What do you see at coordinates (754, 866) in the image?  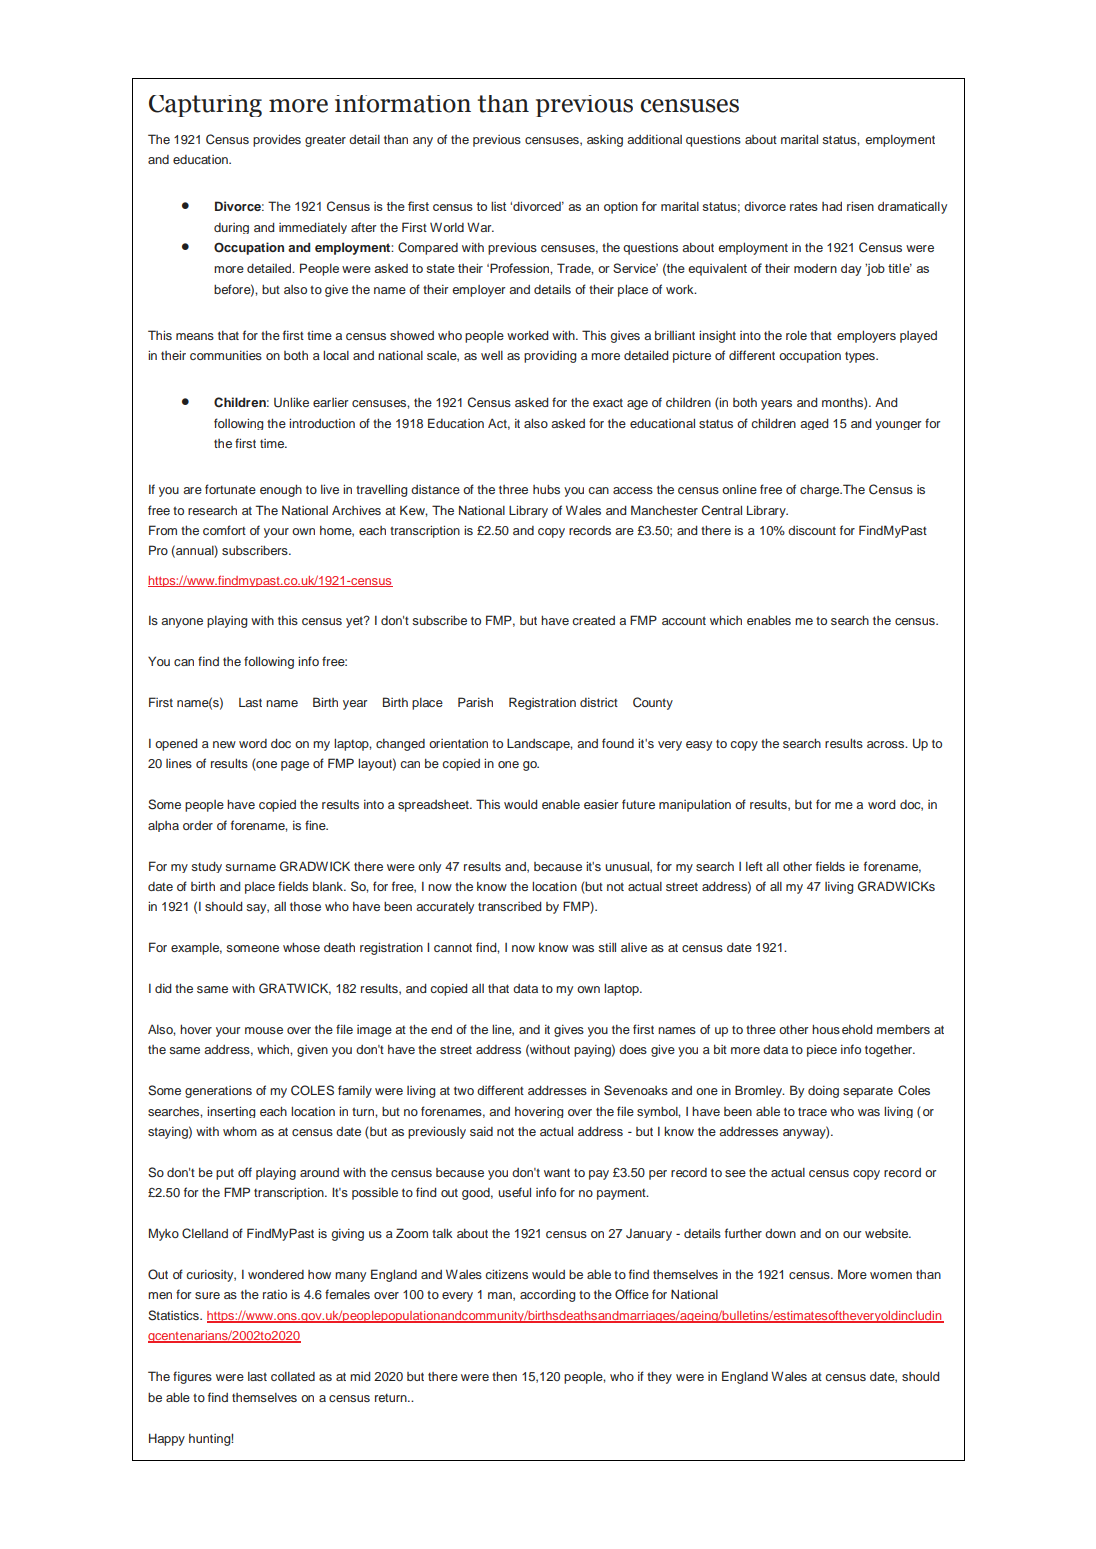 I see `left` at bounding box center [754, 866].
